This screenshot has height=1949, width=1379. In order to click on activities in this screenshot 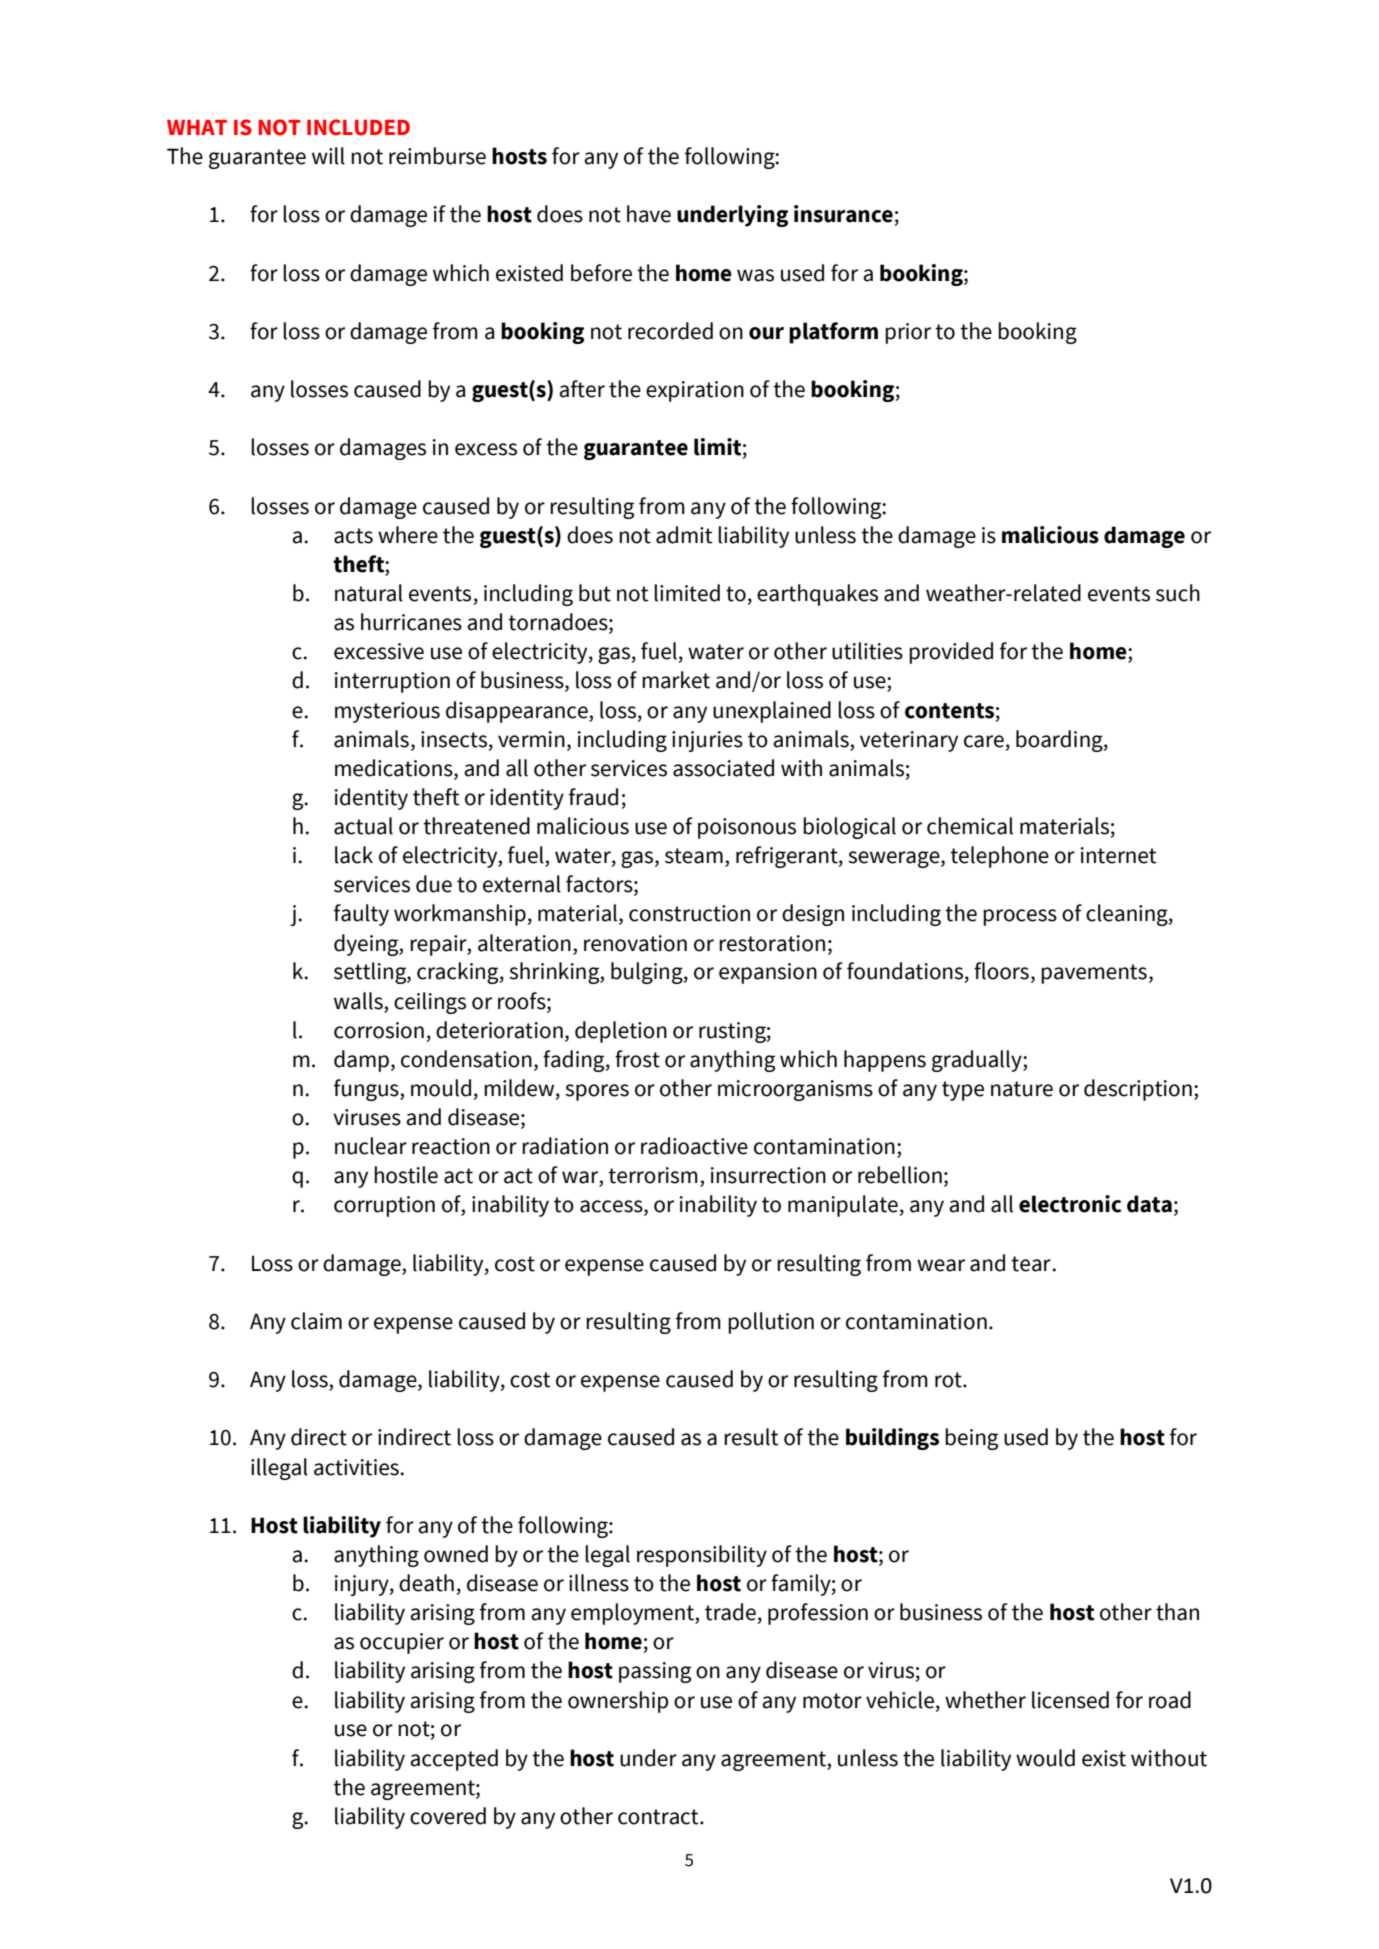, I will do `click(357, 1467)`.
